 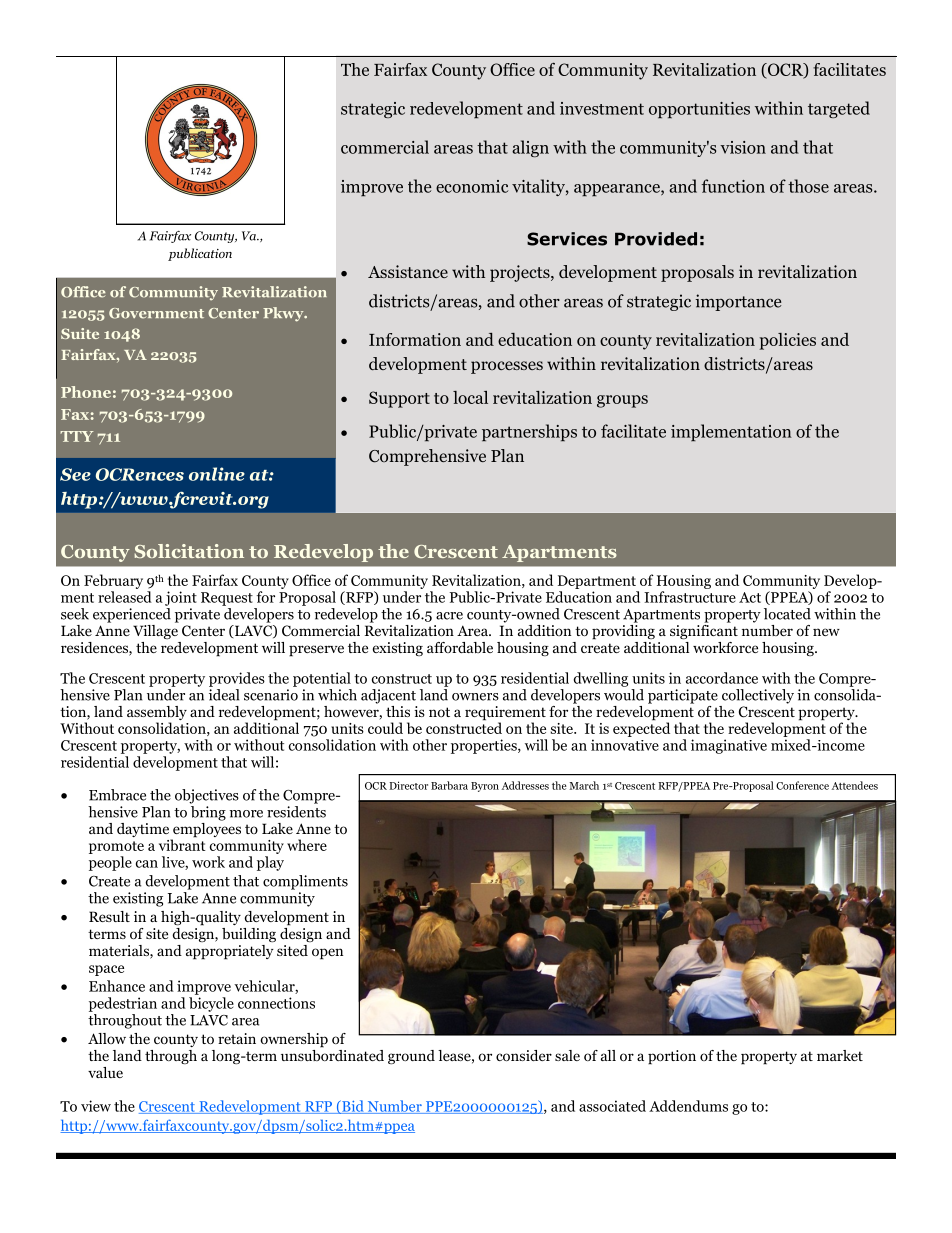 What do you see at coordinates (80, 333) in the screenshot?
I see `Suite` at bounding box center [80, 333].
